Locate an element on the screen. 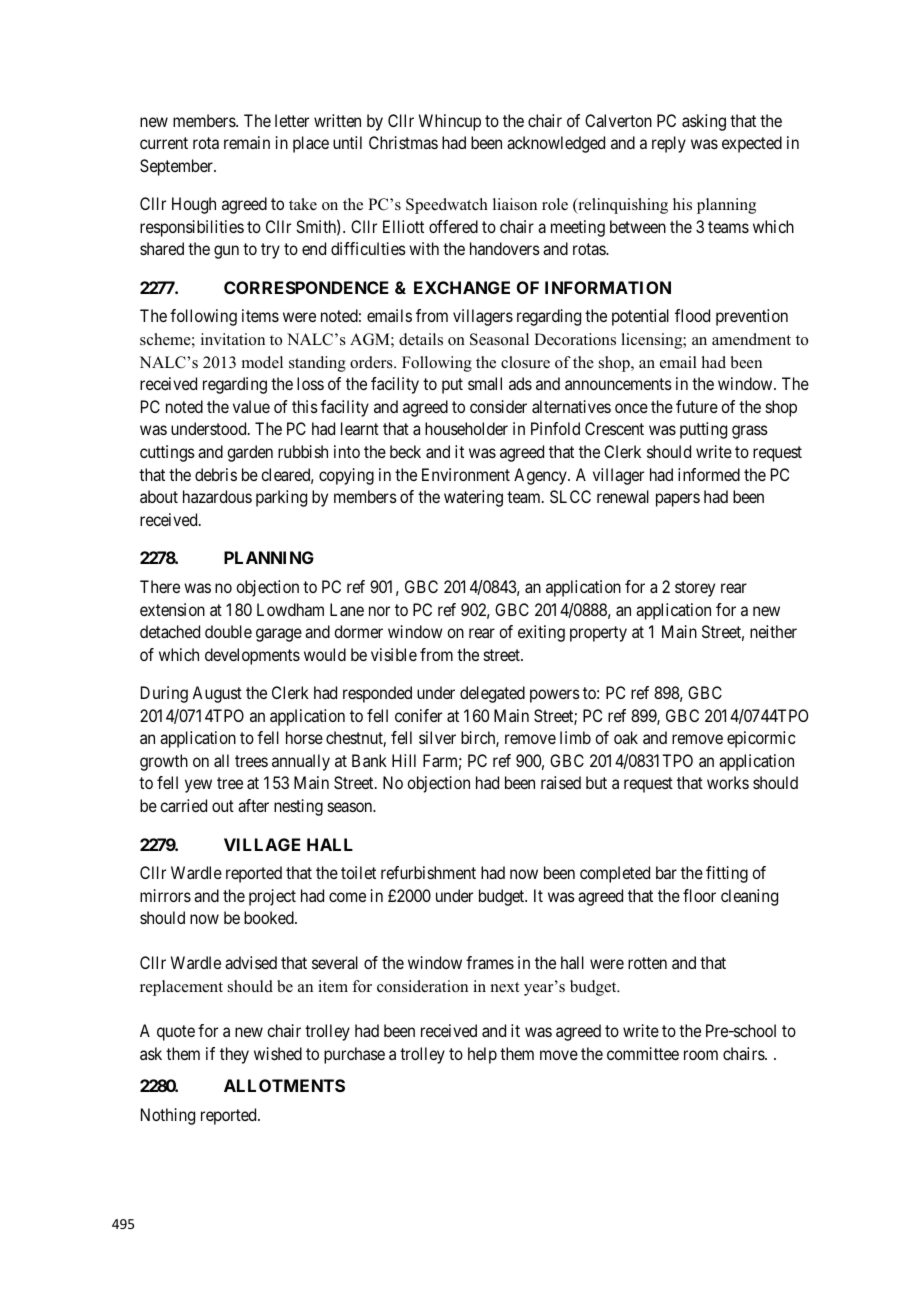  they is located at coordinates (234, 1055).
